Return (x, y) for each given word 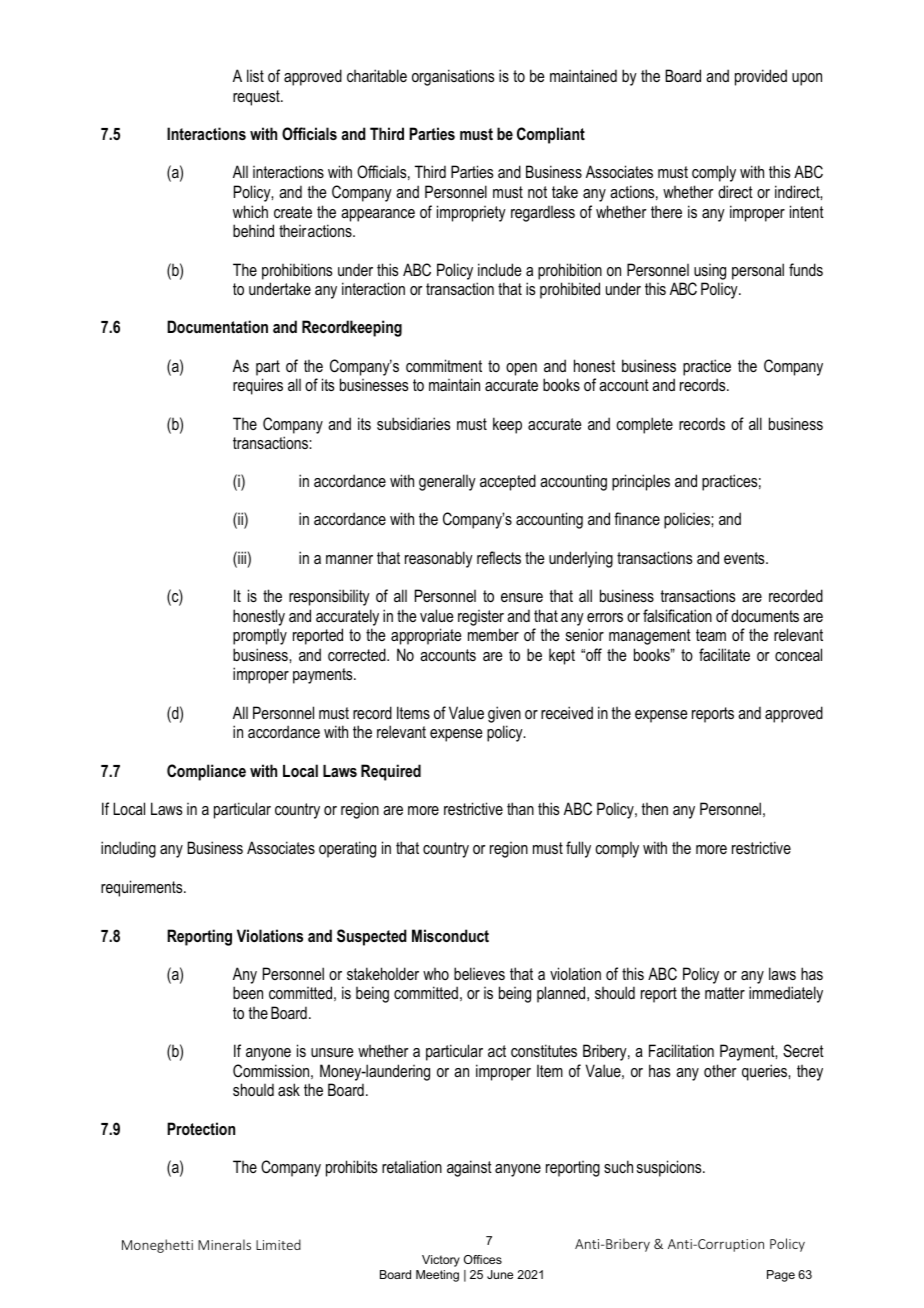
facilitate (724, 654)
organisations (453, 77)
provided (761, 77)
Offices (483, 1259)
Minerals (224, 1244)
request (257, 98)
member (493, 634)
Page (781, 1276)
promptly (260, 637)
